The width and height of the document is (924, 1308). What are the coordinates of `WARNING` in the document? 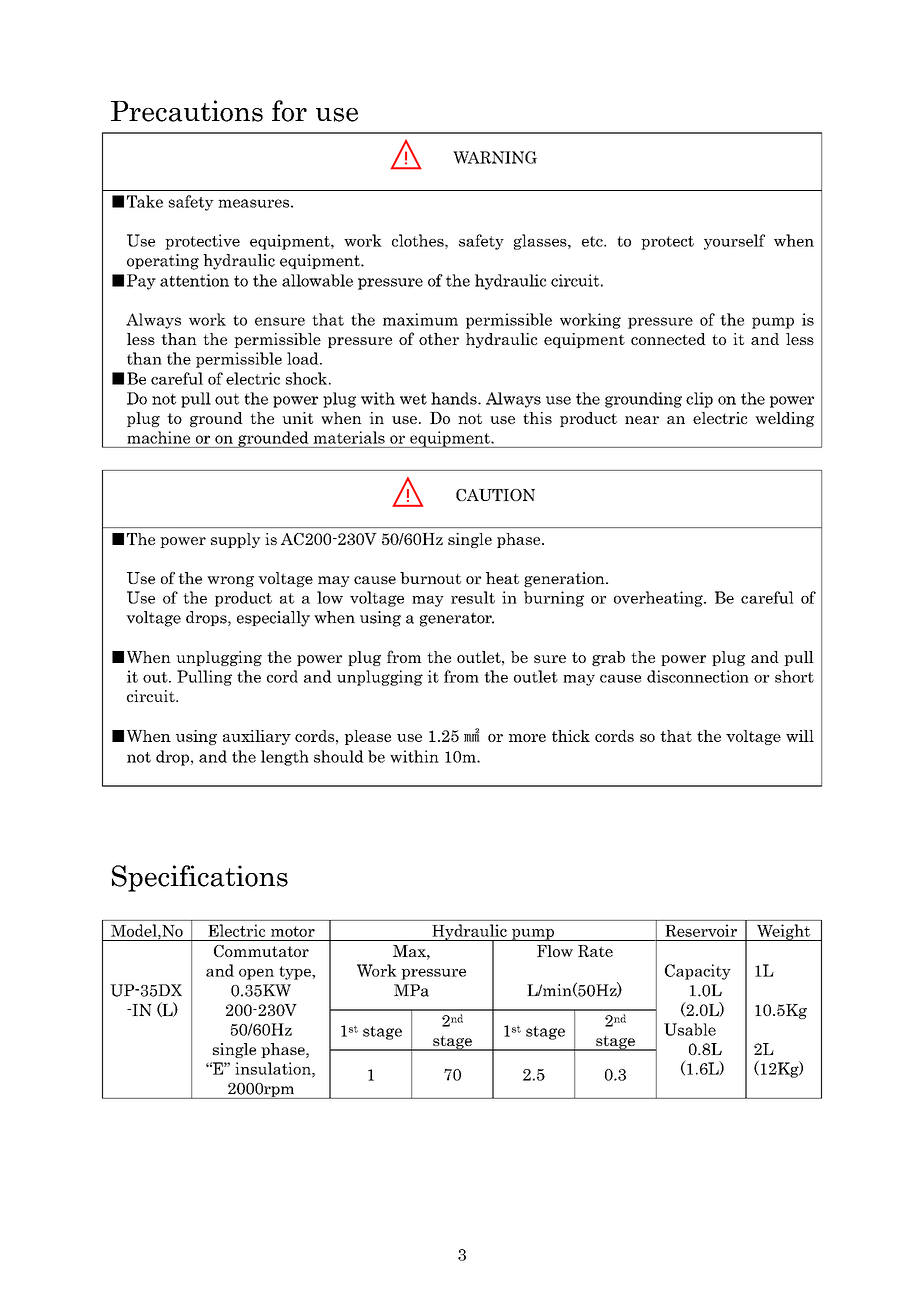 It's located at (495, 157).
